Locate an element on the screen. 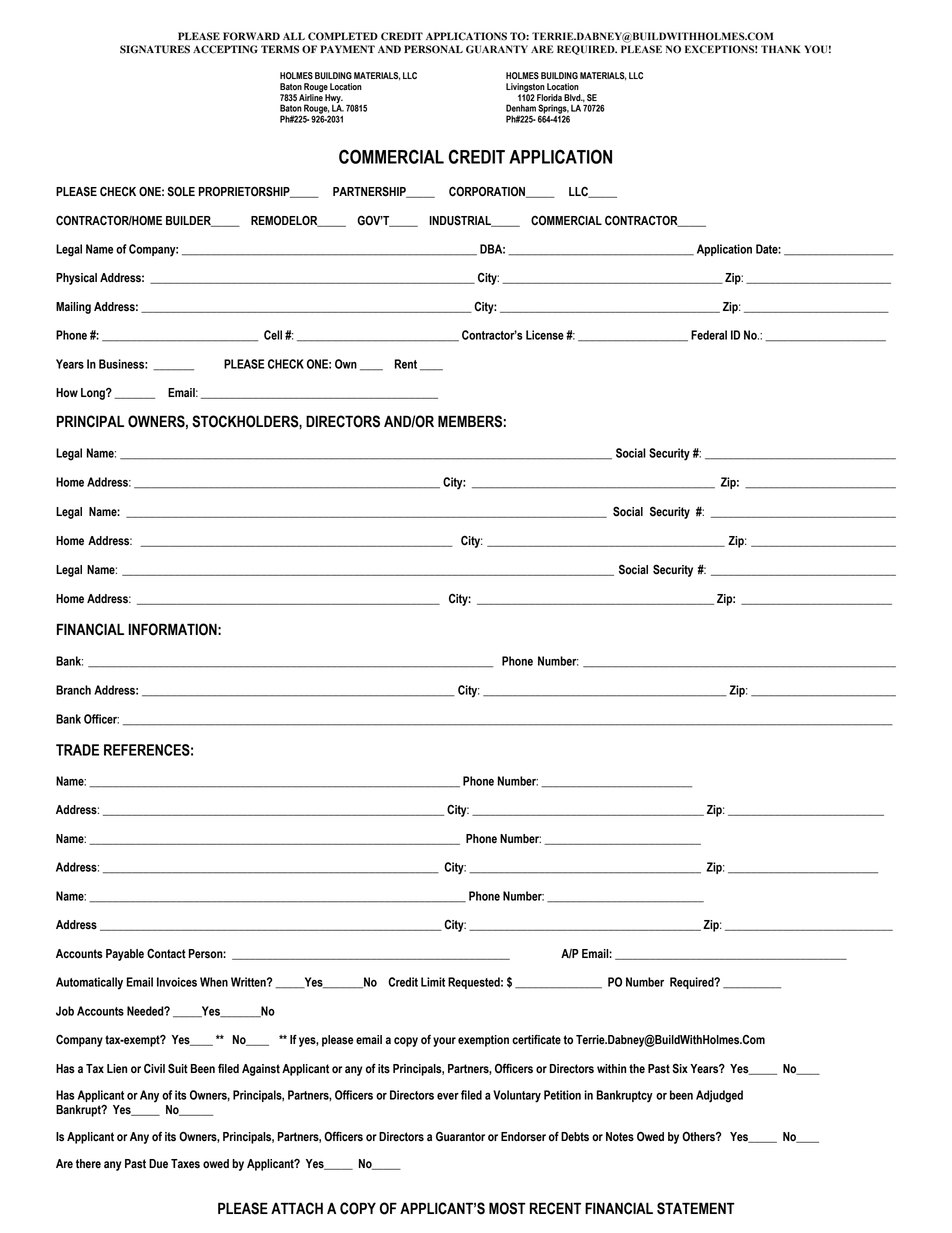 Image resolution: width=952 pixels, height=1233 pixels. Due is located at coordinates (158, 1164).
